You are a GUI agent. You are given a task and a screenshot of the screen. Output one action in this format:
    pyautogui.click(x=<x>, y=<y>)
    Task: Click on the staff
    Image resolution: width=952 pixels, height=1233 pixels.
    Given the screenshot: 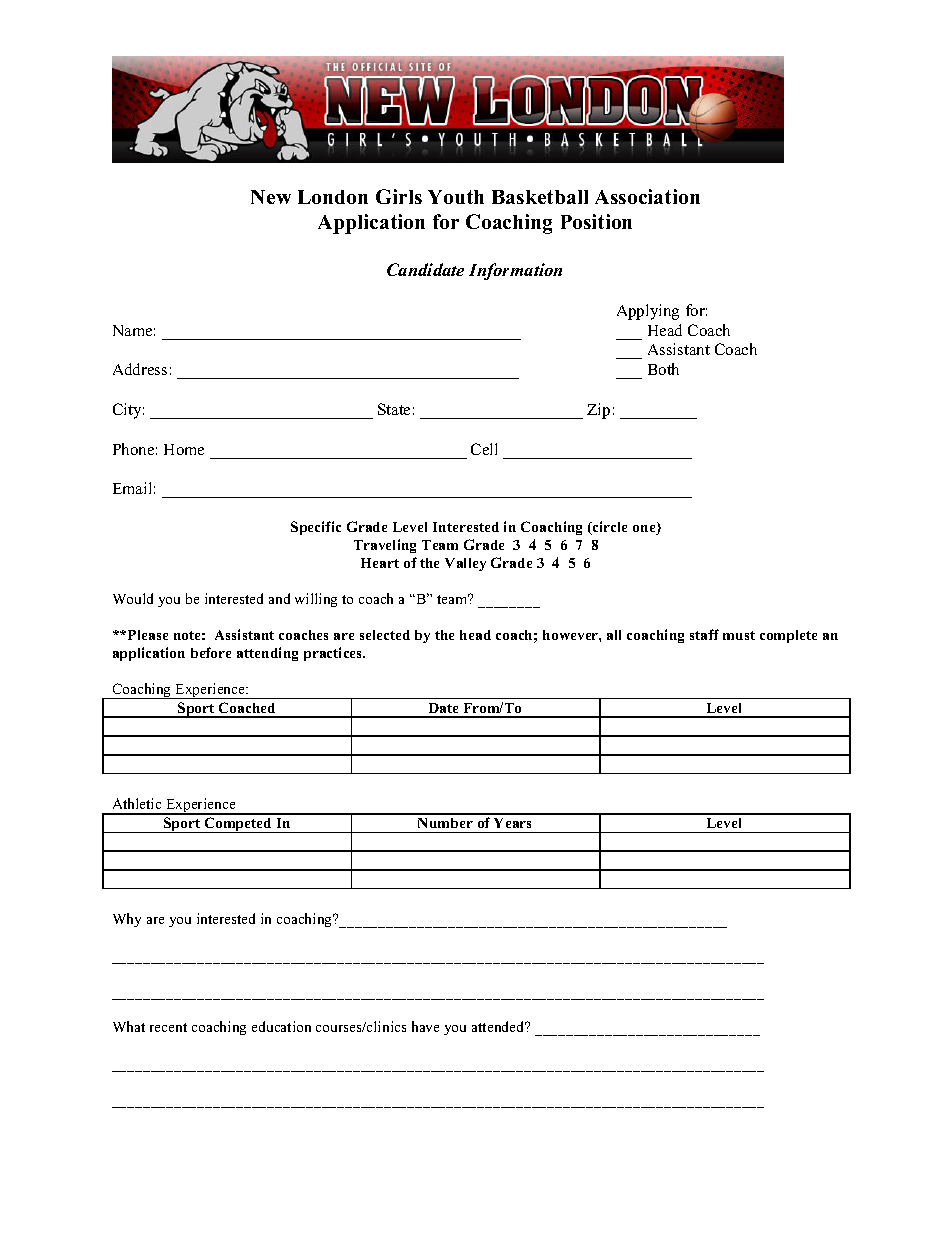 What is the action you would take?
    pyautogui.click(x=704, y=634)
